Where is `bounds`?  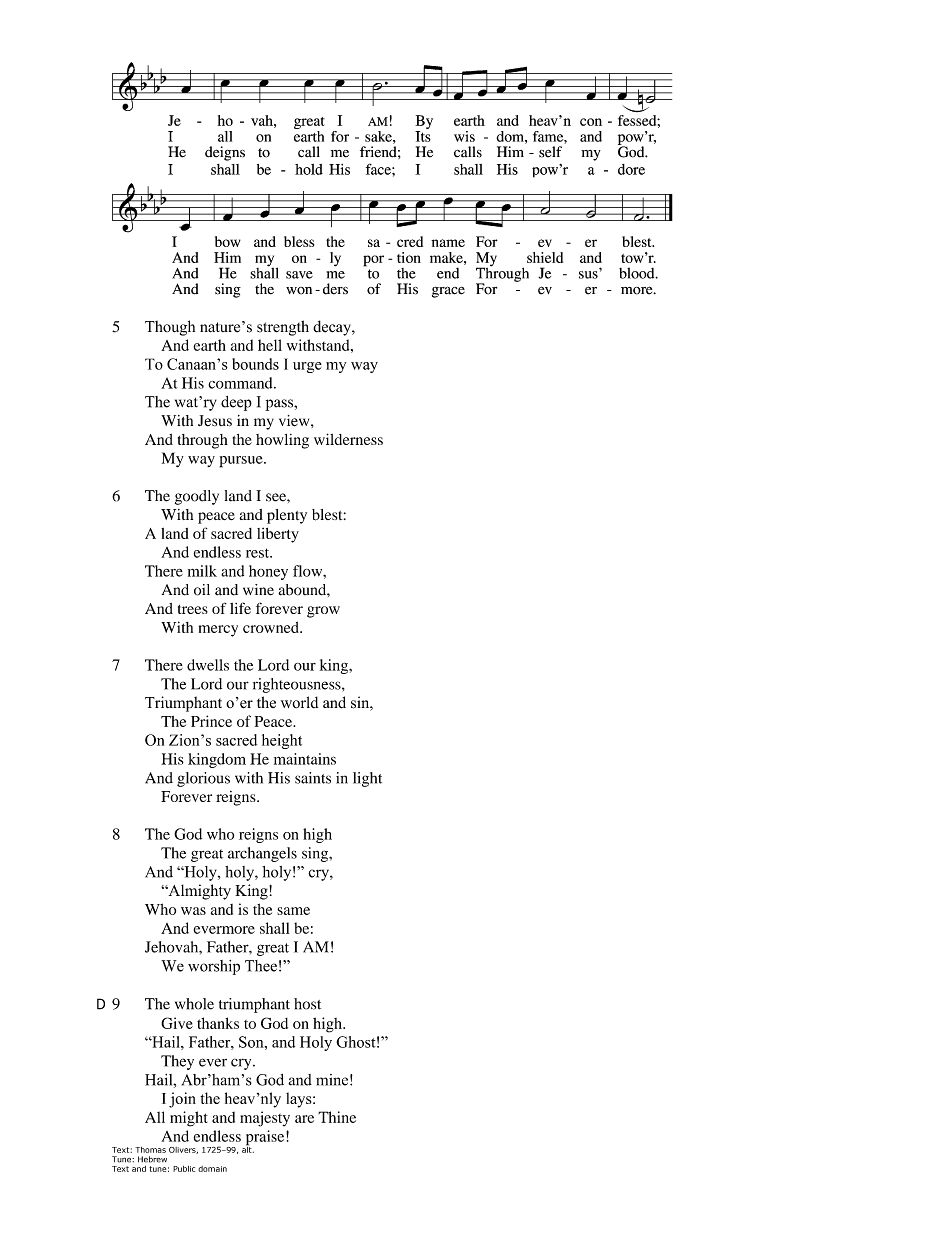
bounds is located at coordinates (255, 364).
